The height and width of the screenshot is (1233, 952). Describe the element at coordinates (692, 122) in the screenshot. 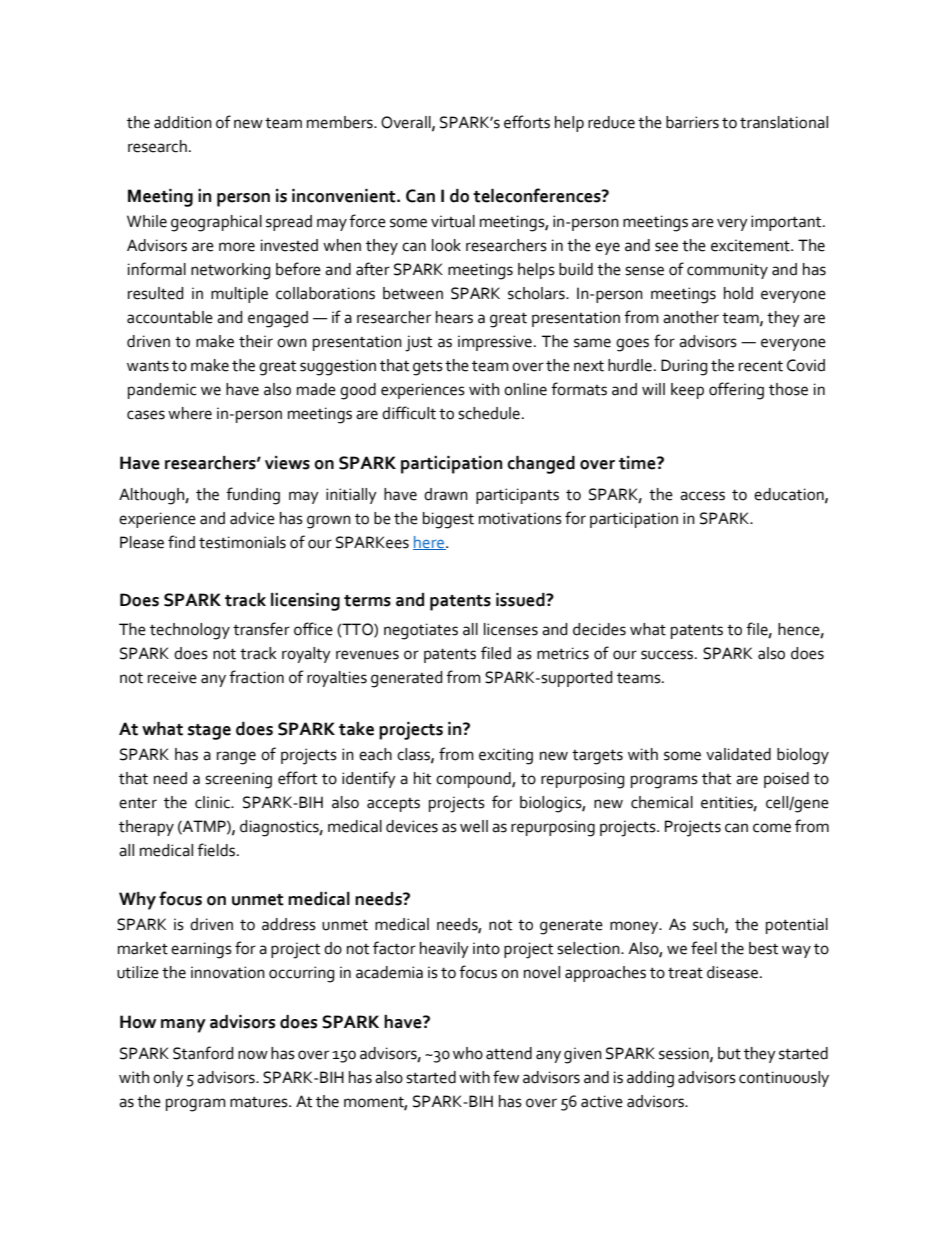

I see `barriers` at that location.
